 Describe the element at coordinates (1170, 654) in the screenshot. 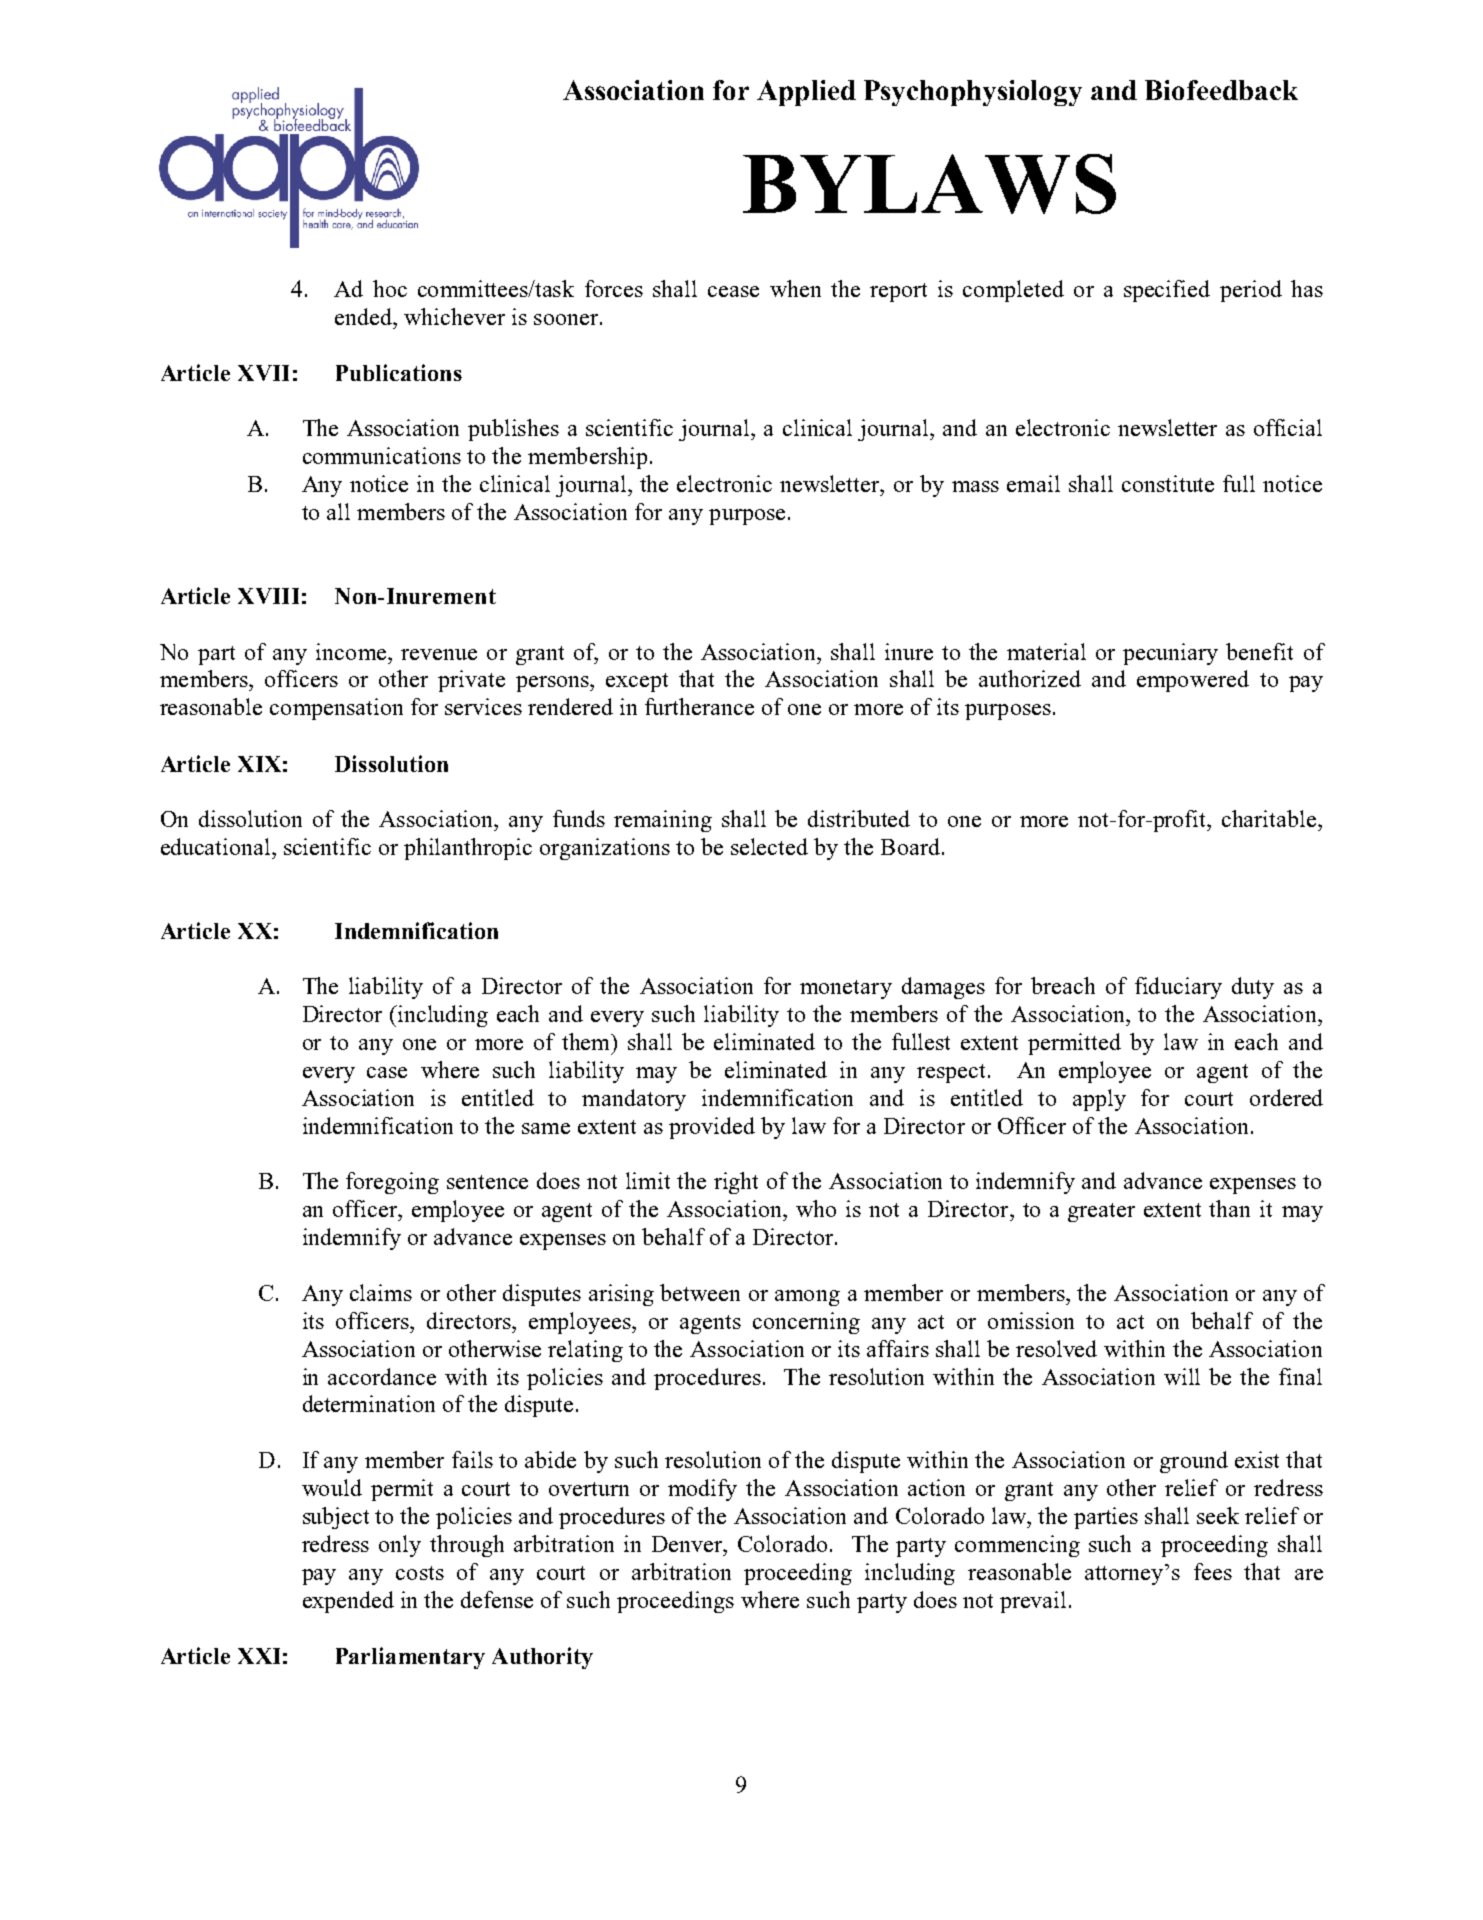

I see `pecuniary` at that location.
